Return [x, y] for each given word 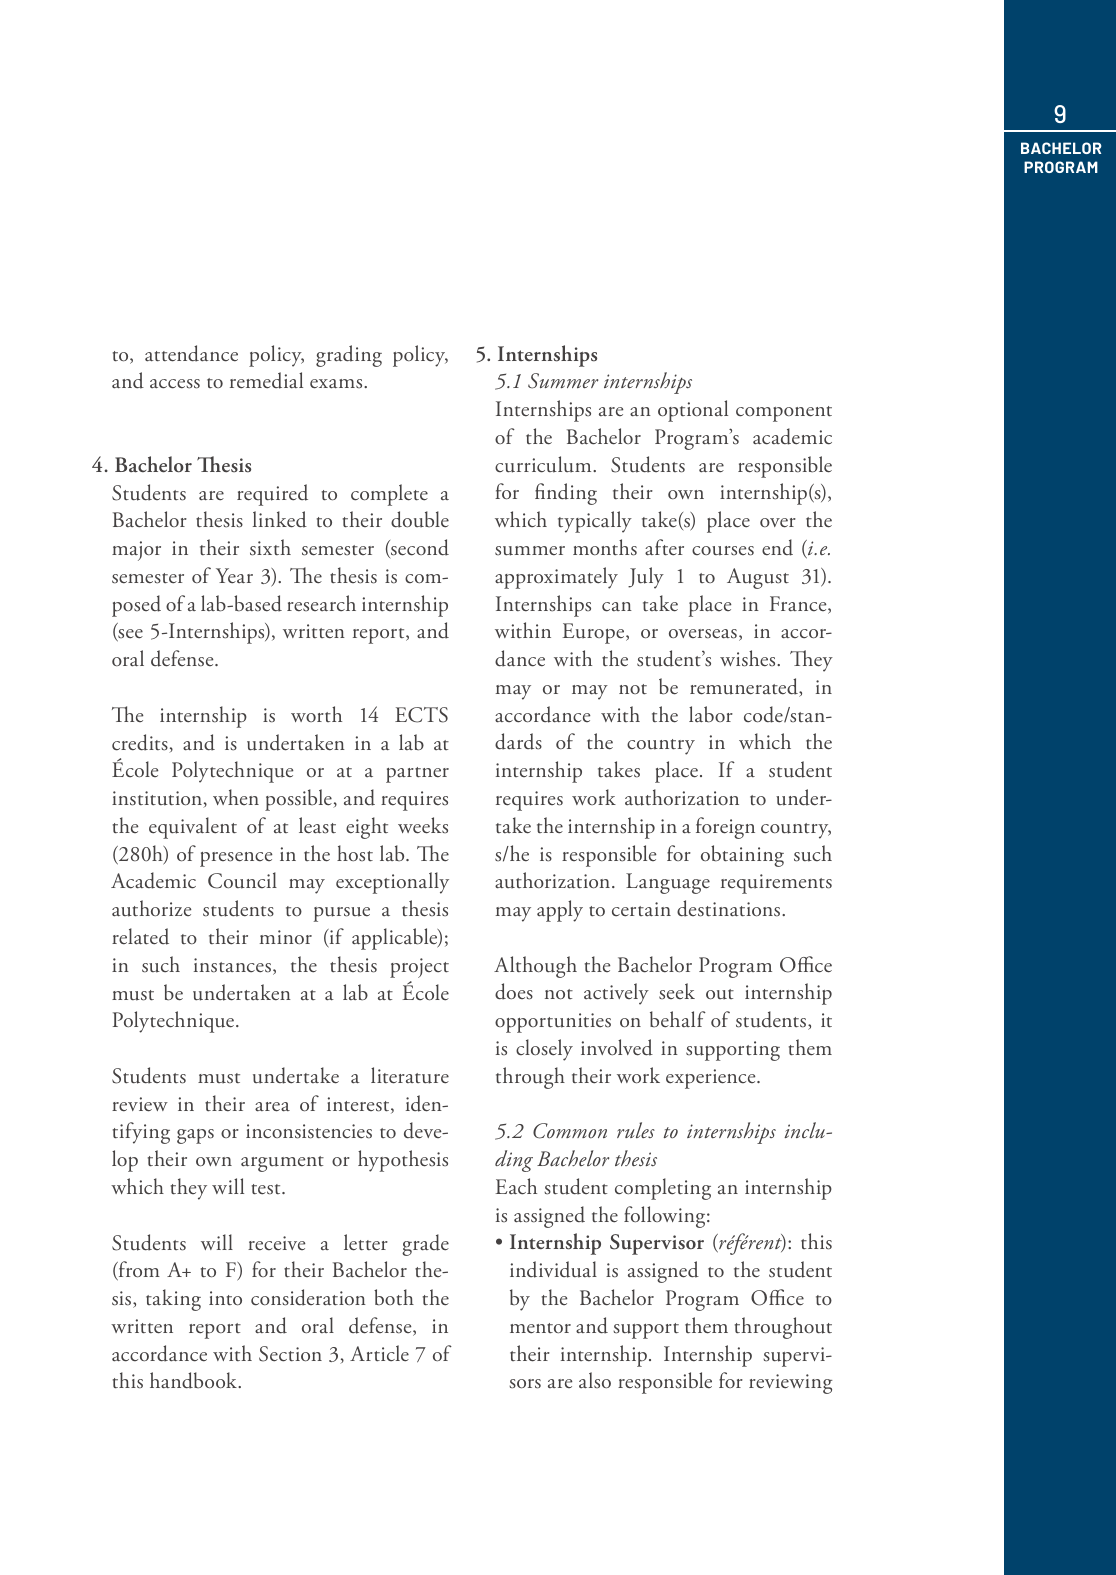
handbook [194, 1380]
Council [242, 880]
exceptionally [392, 883]
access [175, 384]
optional [693, 411]
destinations [730, 908]
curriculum [544, 464]
